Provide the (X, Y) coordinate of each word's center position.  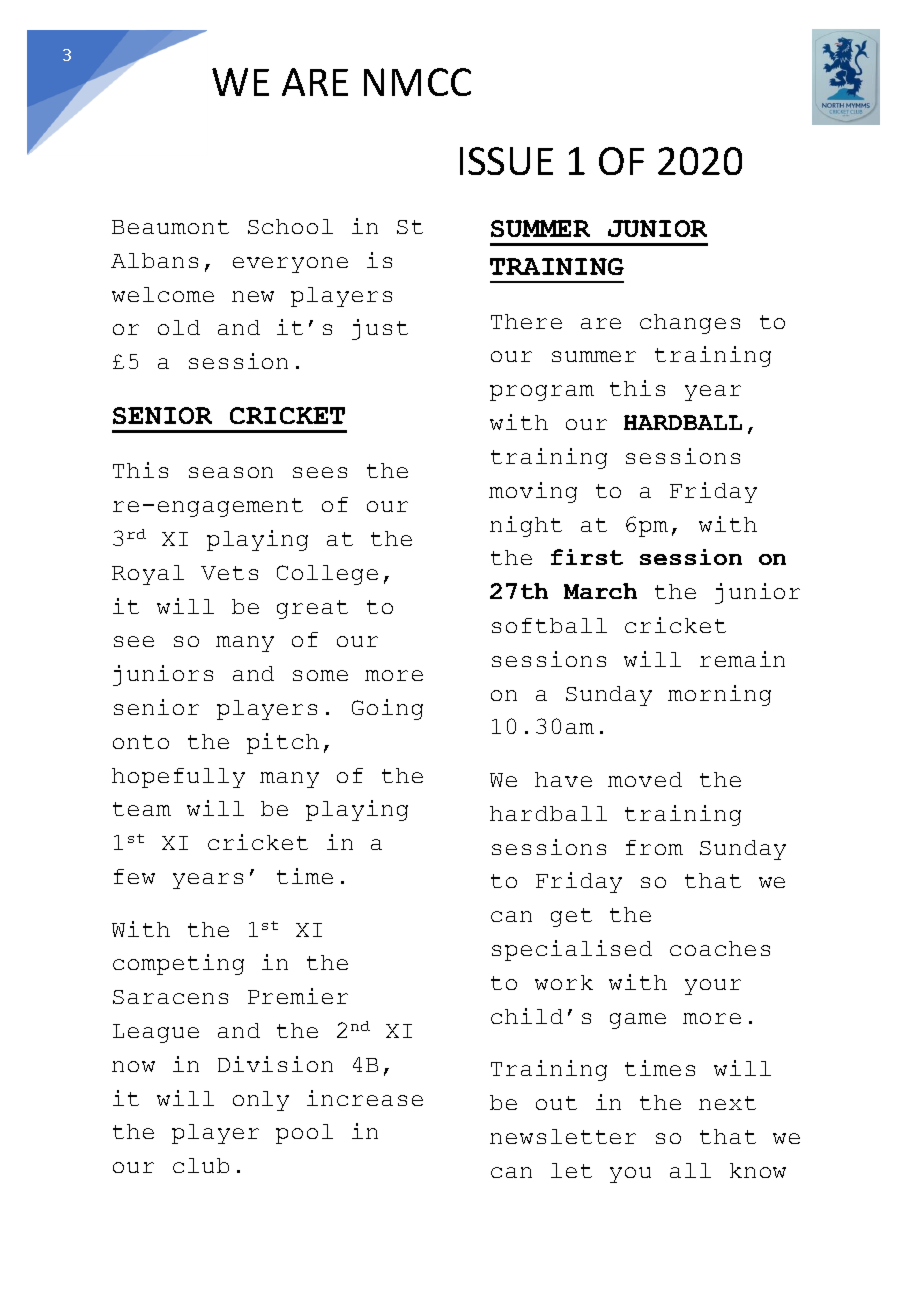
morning (719, 695)
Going (387, 709)
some (320, 675)
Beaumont (170, 227)
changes (690, 324)
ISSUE (506, 161)
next (727, 1103)
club (201, 1165)
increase (365, 1098)
